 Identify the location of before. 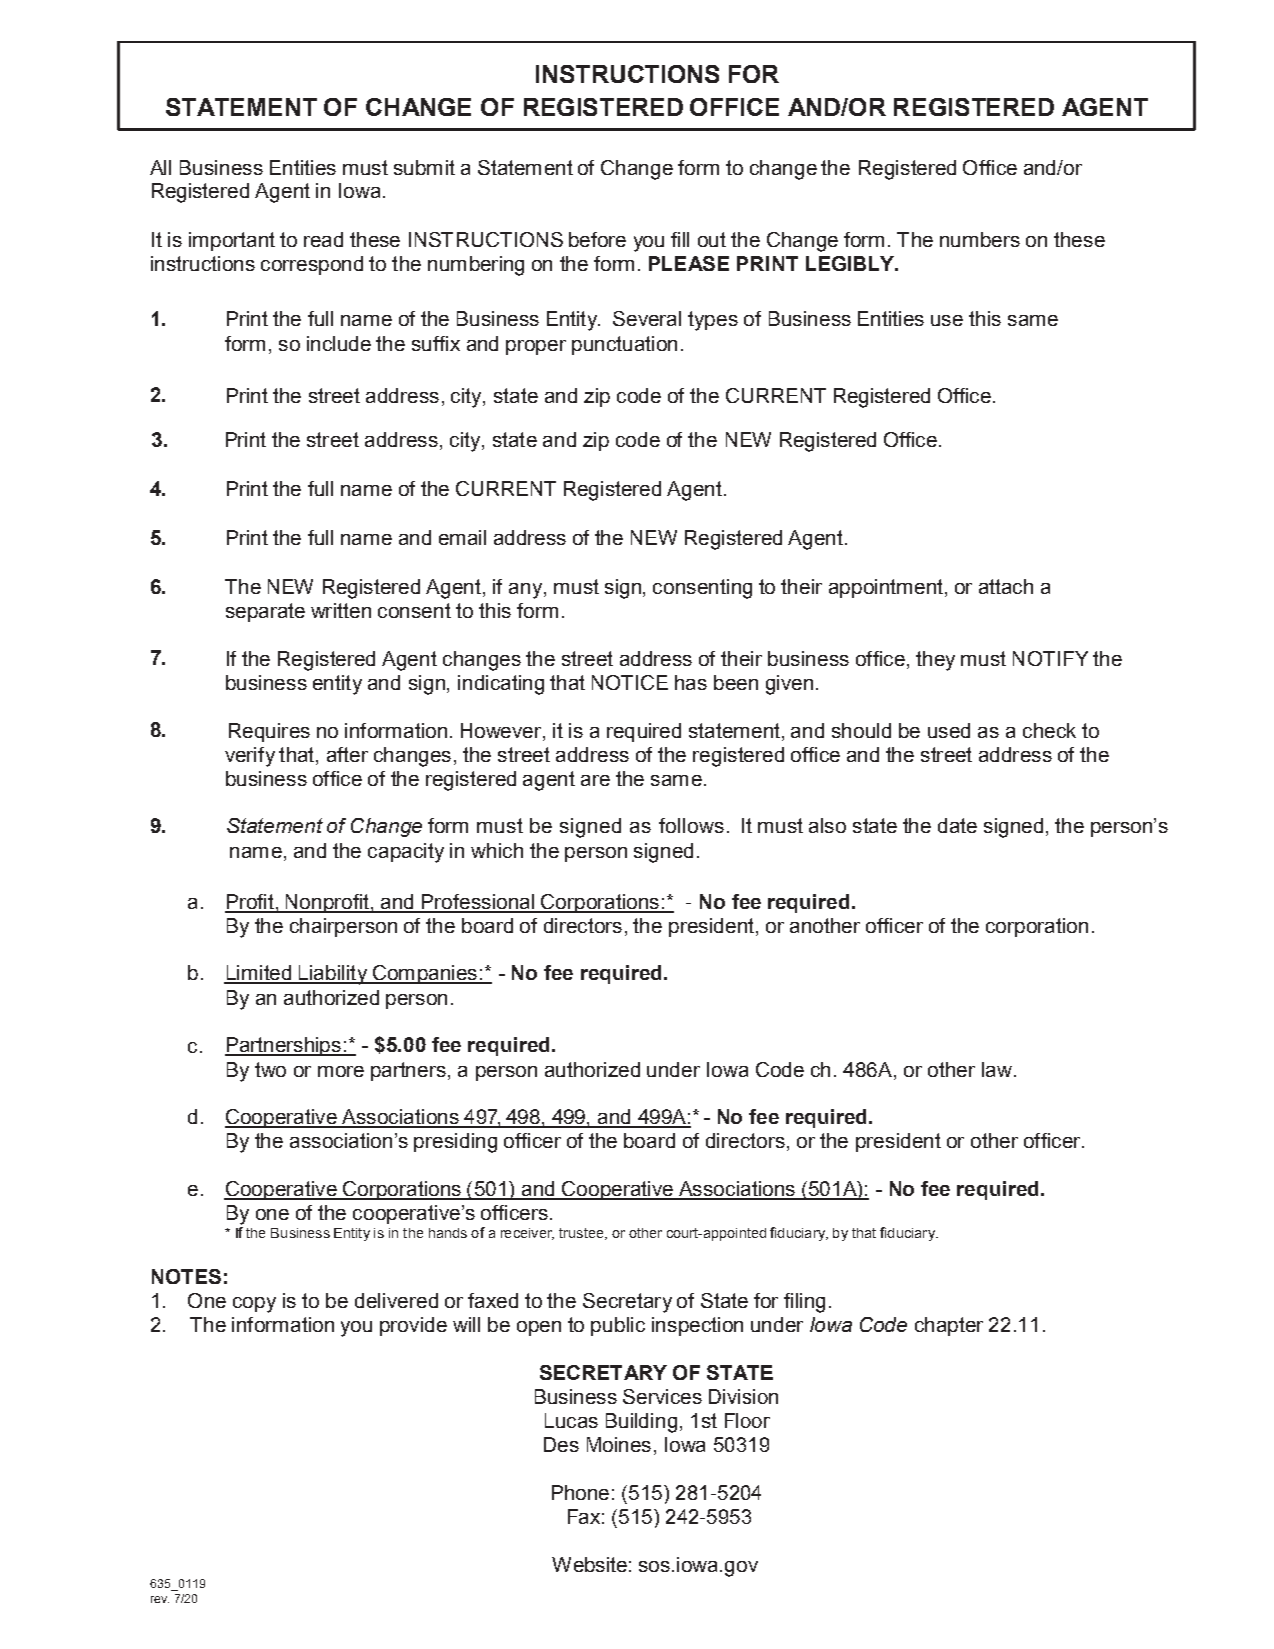
(597, 239).
